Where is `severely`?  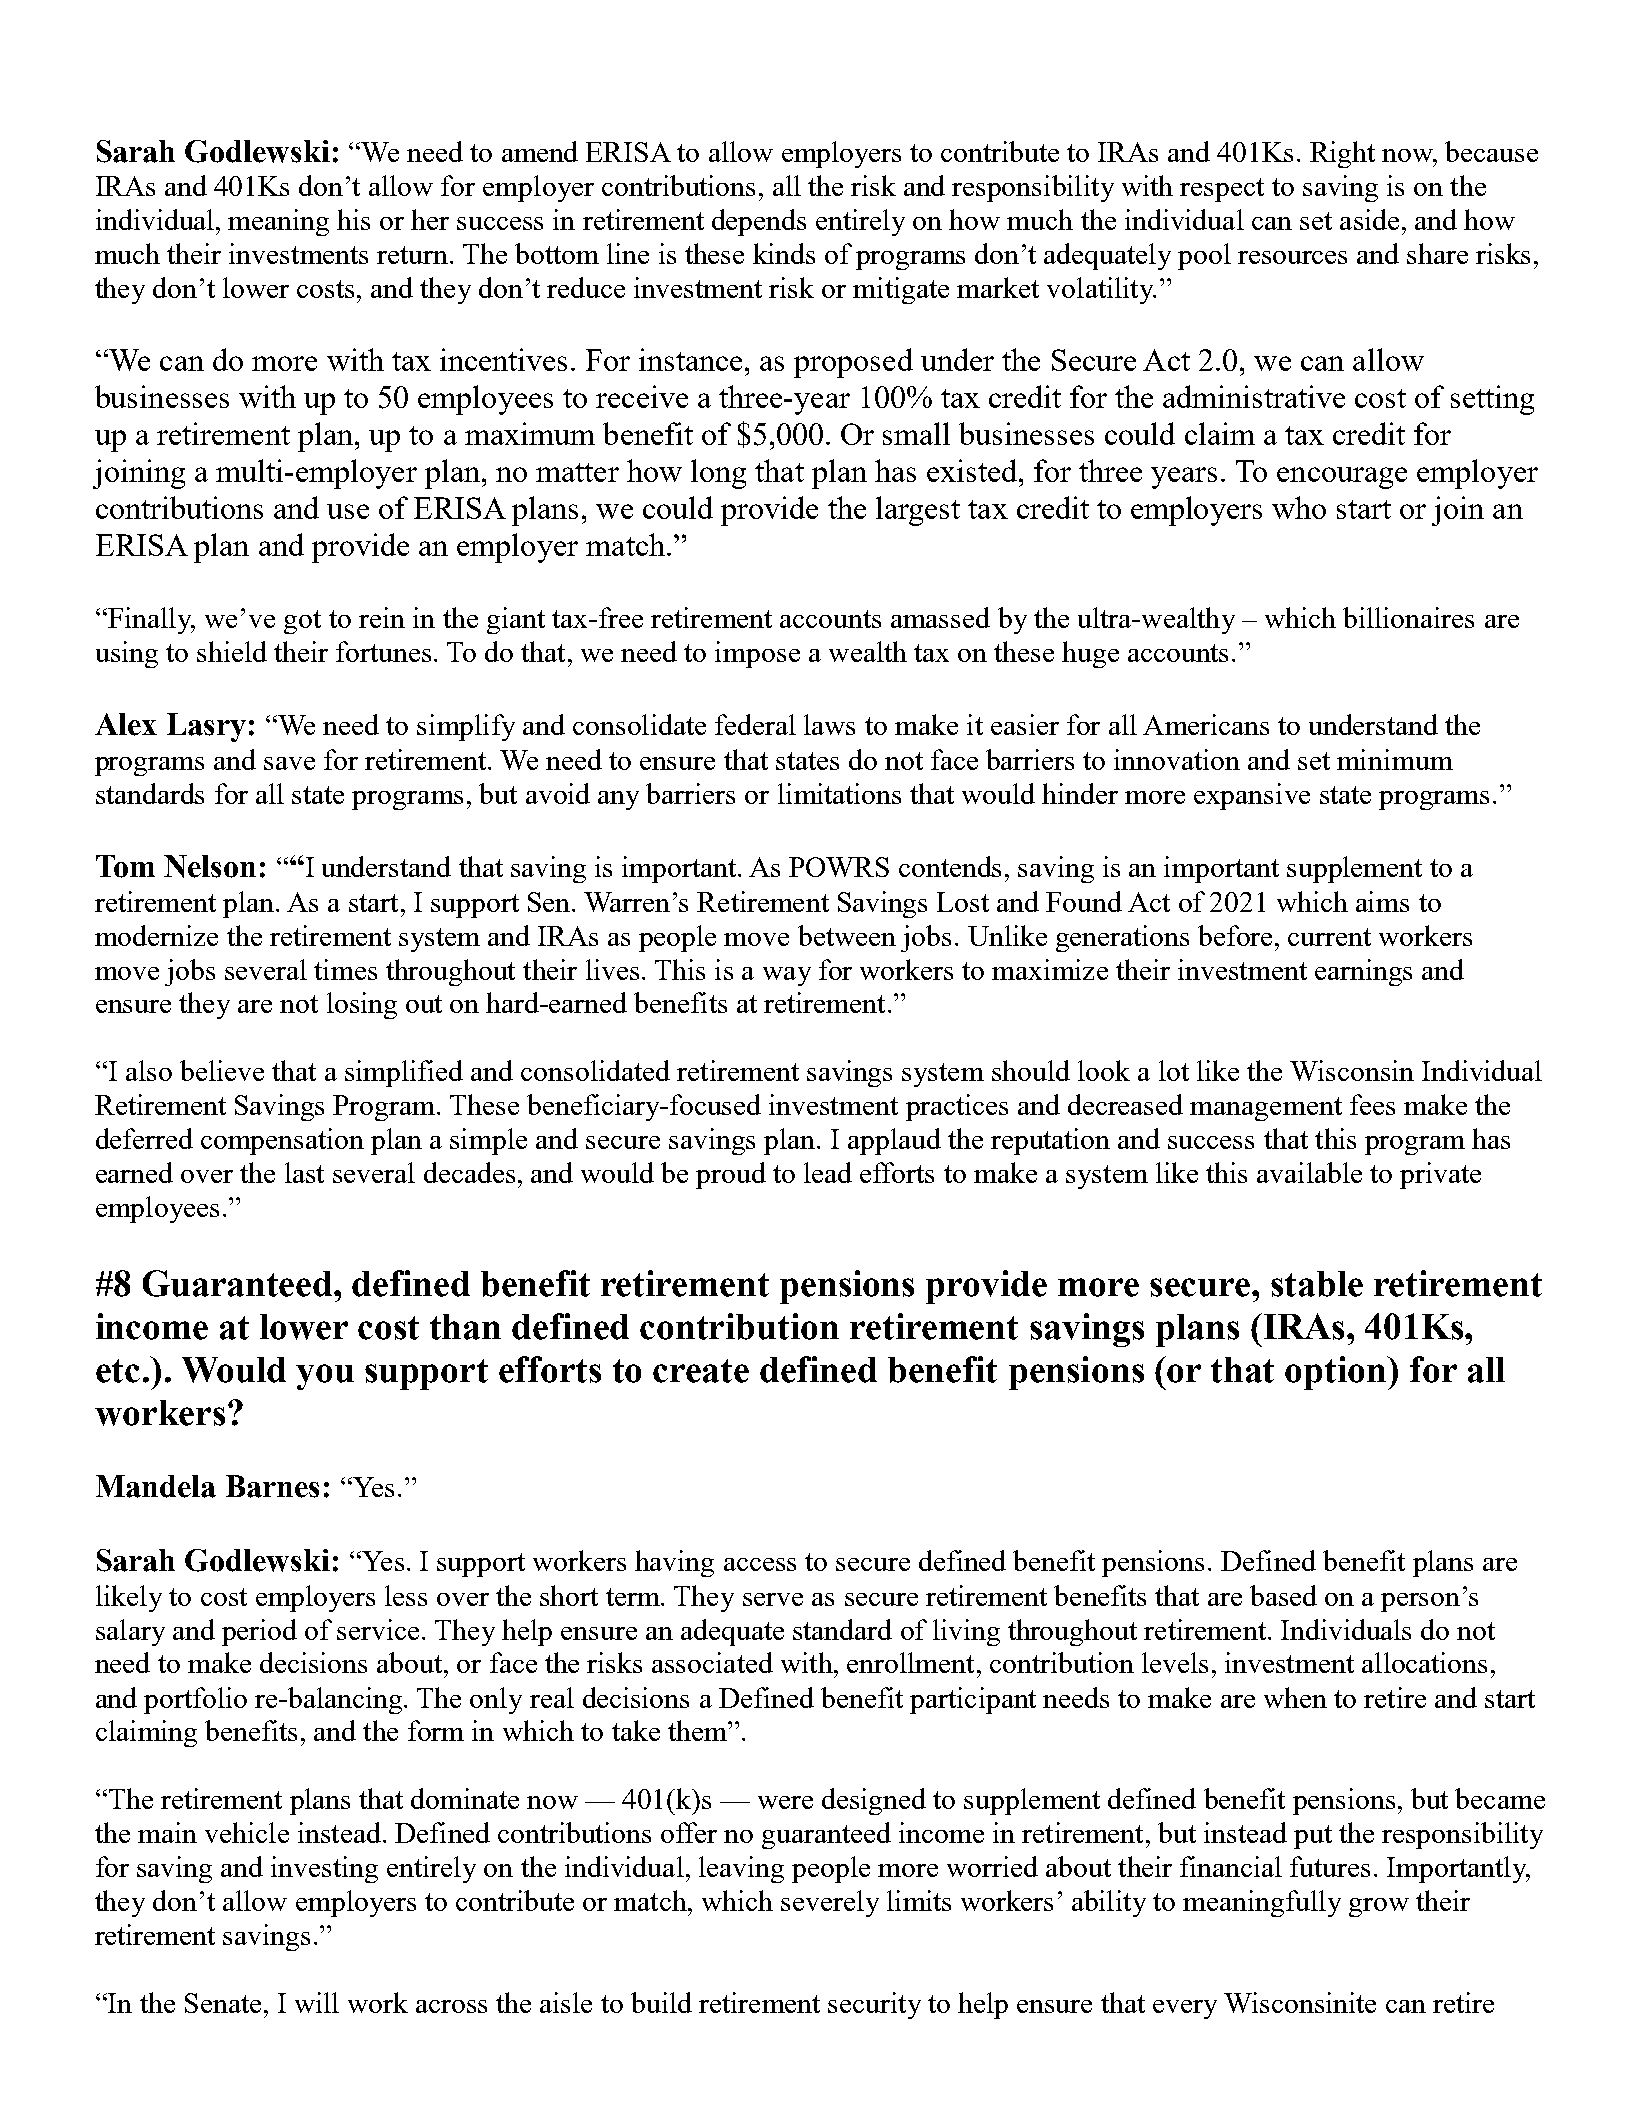
severely is located at coordinates (830, 1903).
